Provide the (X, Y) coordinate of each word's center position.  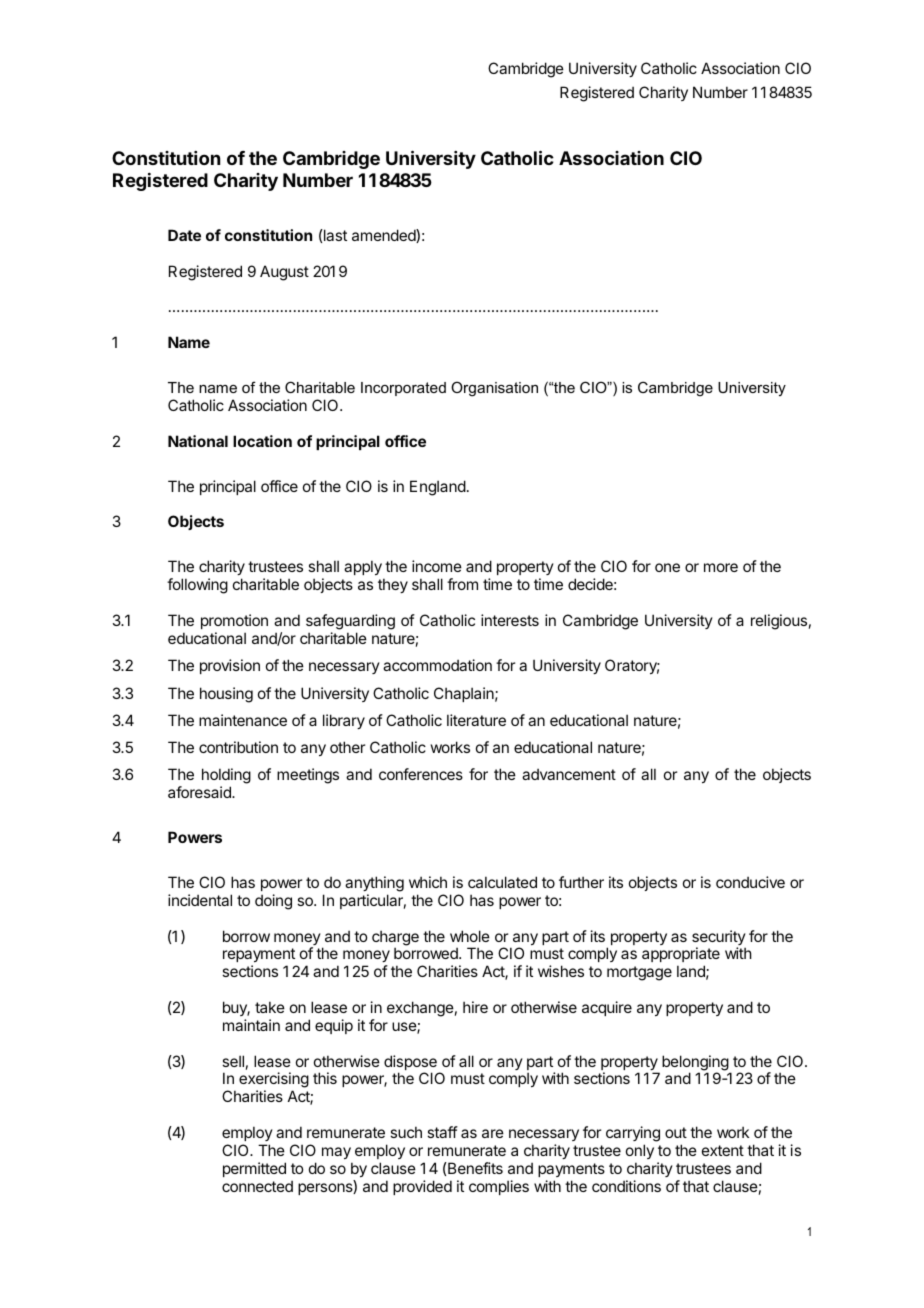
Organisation (494, 389)
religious (779, 622)
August (284, 273)
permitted (254, 1169)
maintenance (243, 720)
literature (476, 720)
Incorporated (403, 389)
